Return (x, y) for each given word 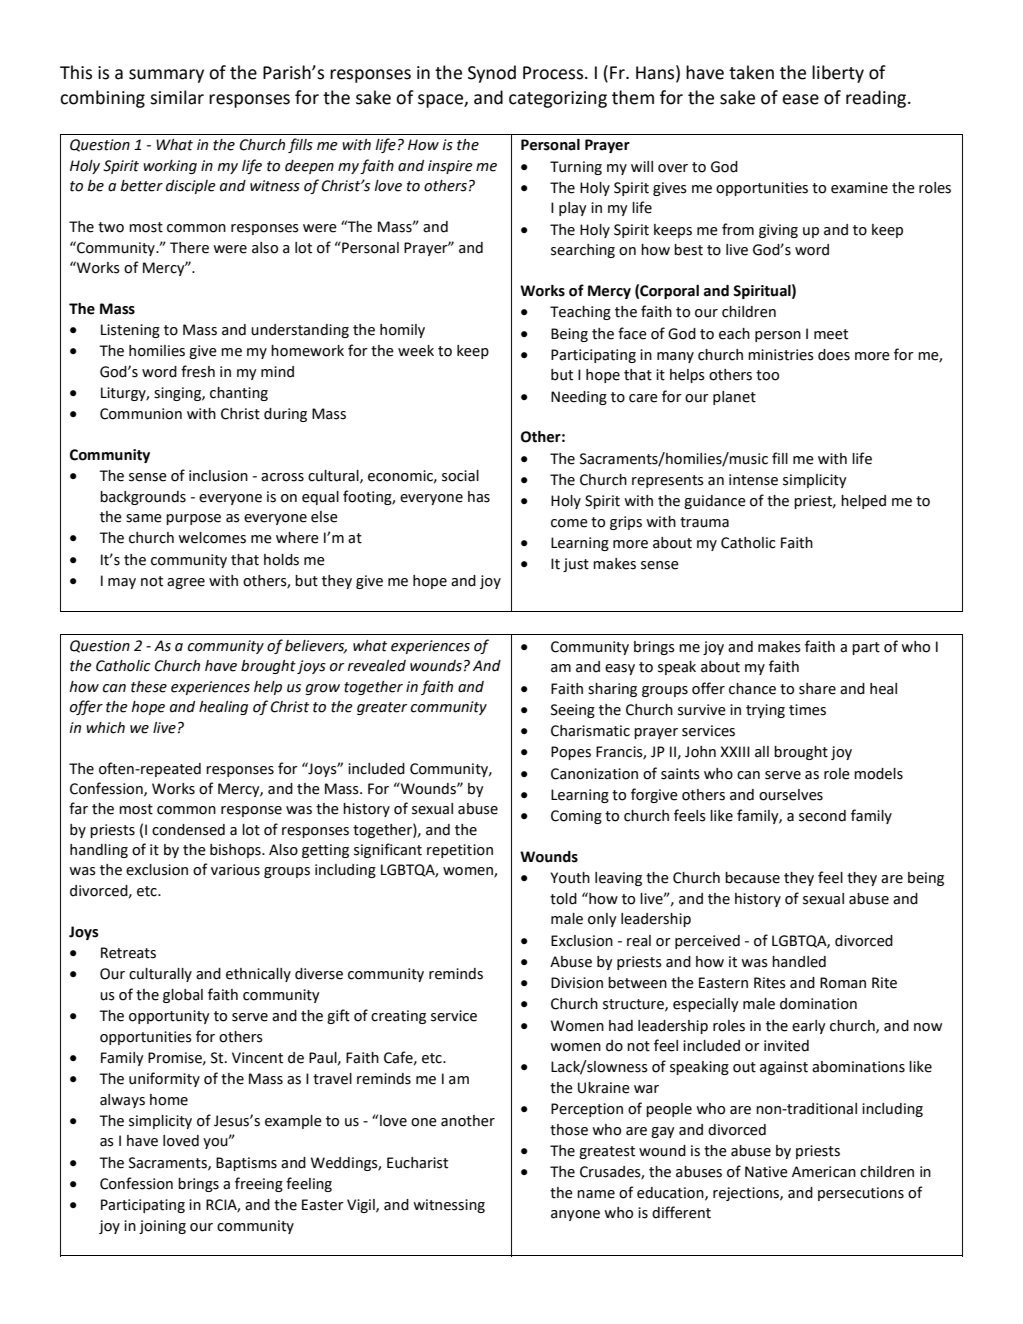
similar (177, 97)
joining (162, 1227)
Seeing (573, 711)
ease (800, 99)
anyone (575, 1215)
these (149, 687)
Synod (492, 74)
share (817, 689)
